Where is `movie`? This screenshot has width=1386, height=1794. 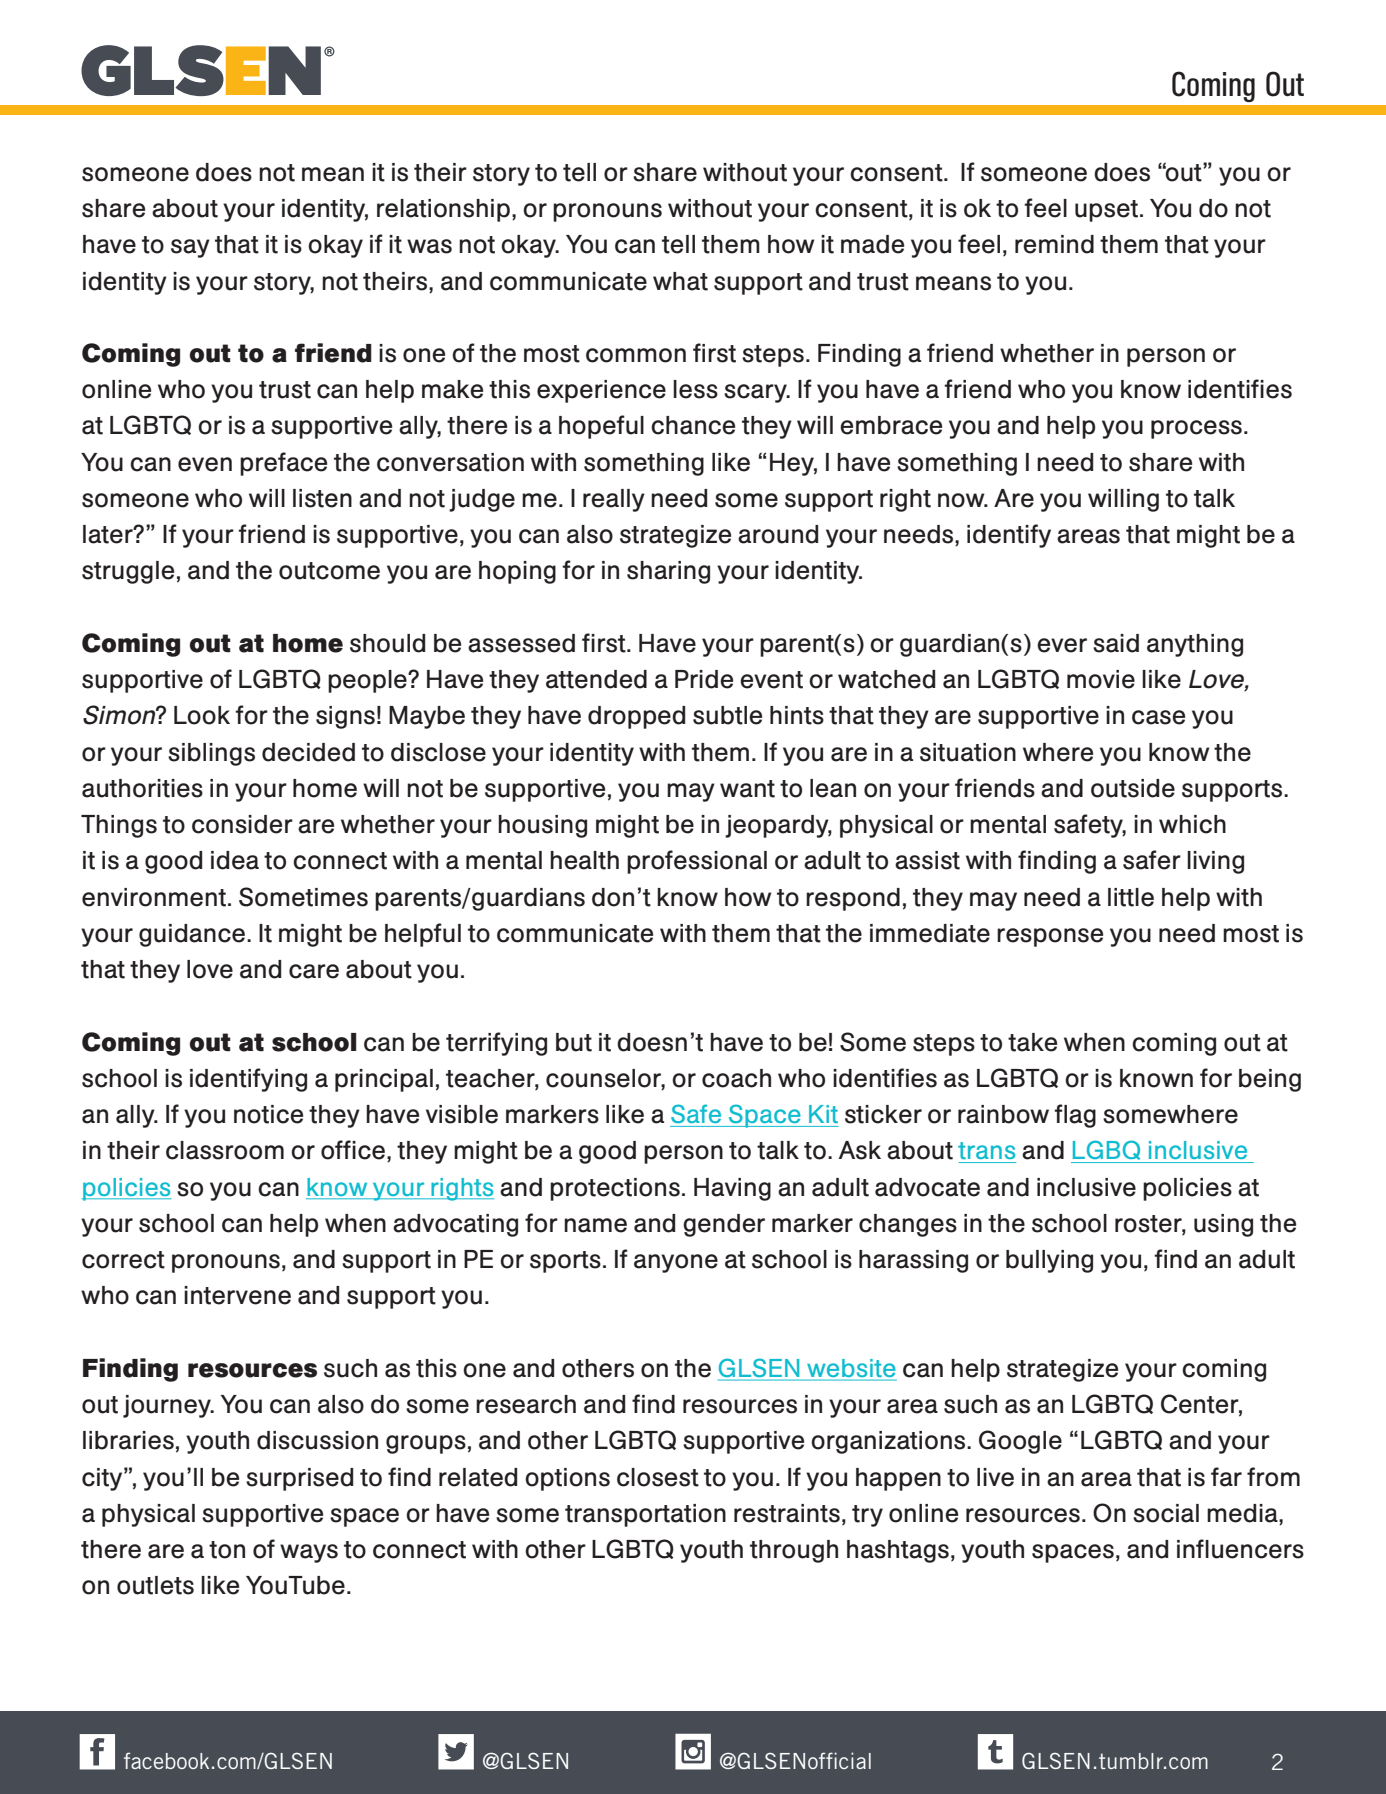 movie is located at coordinates (1101, 679).
